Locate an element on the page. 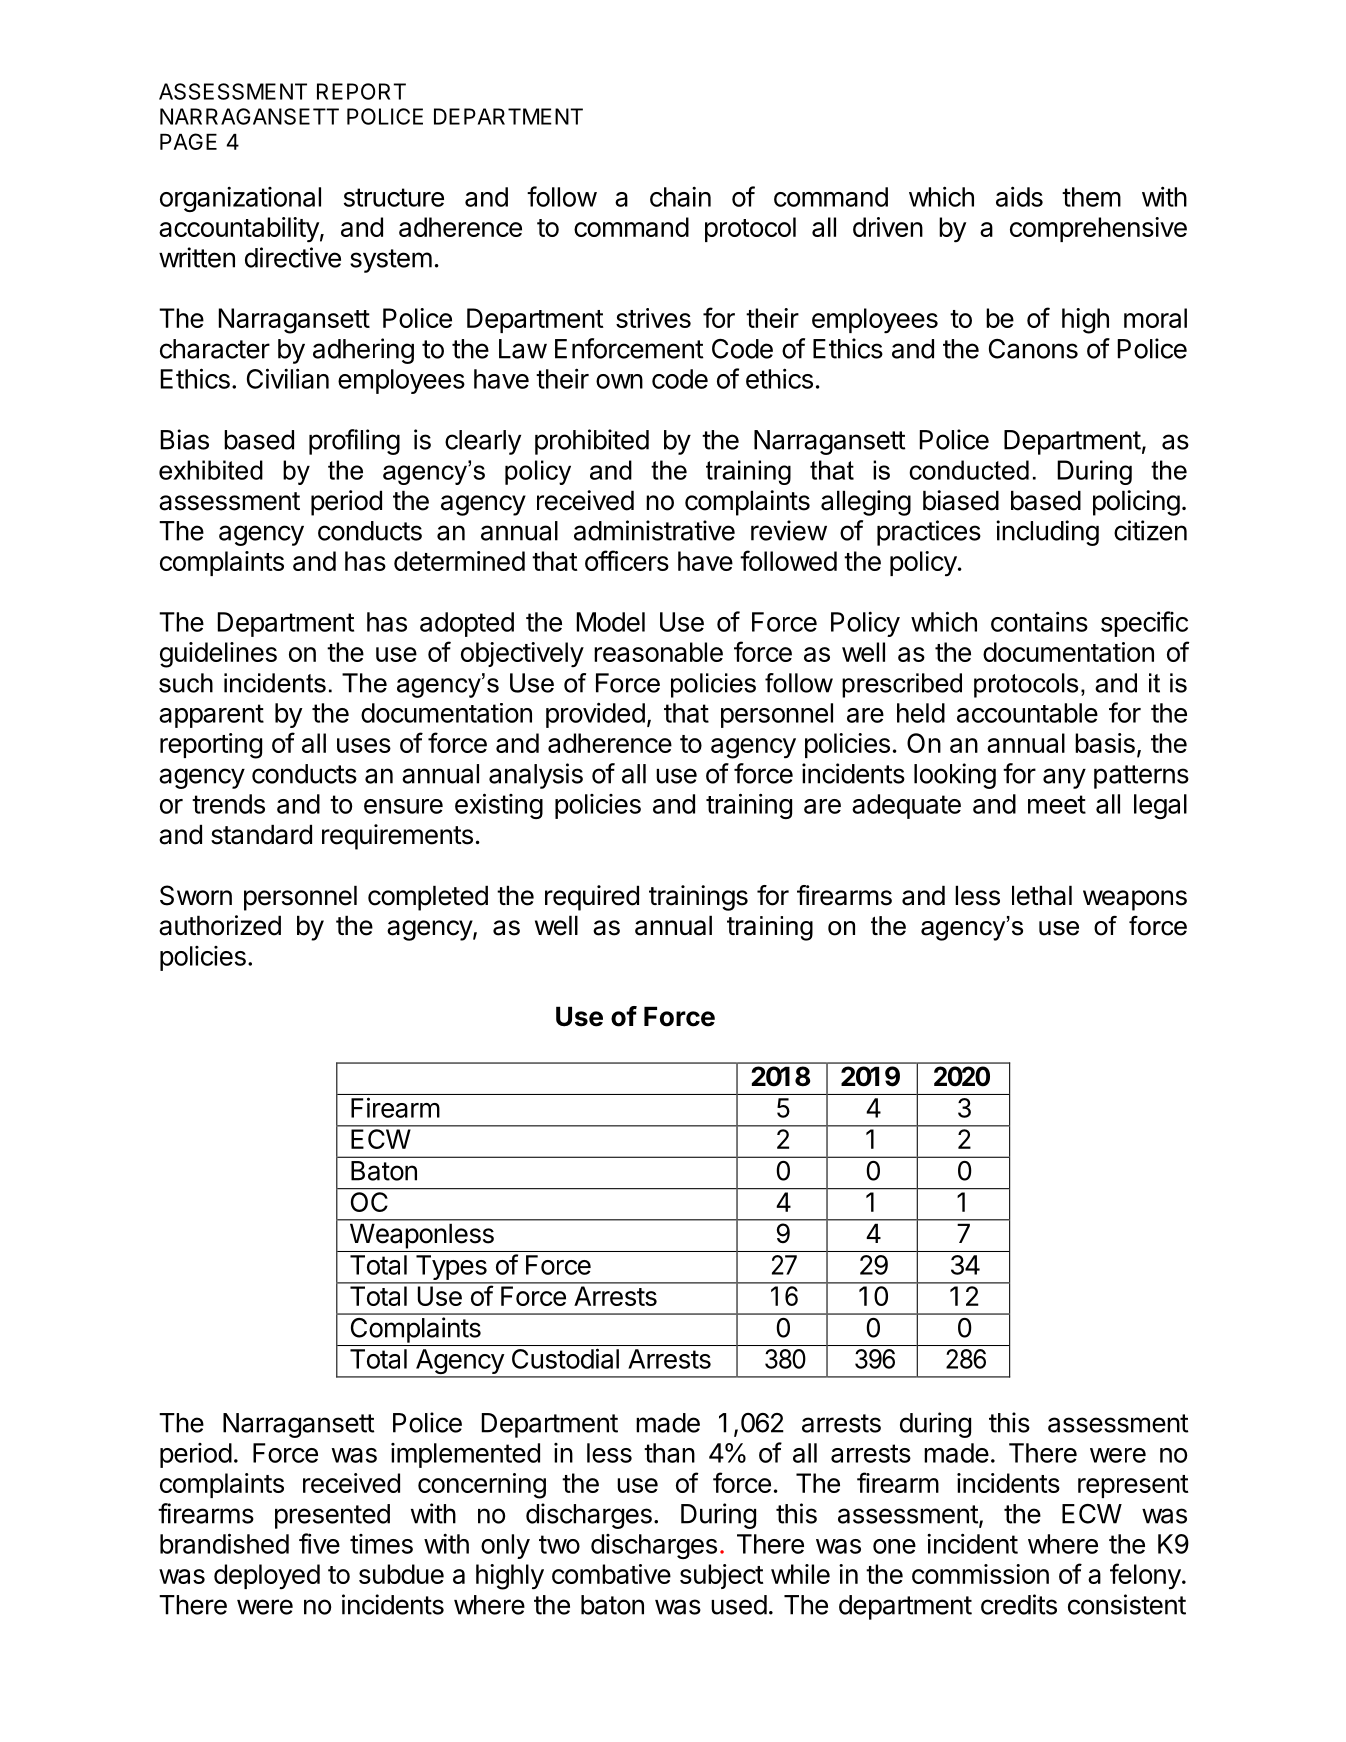  subject is located at coordinates (722, 1576).
